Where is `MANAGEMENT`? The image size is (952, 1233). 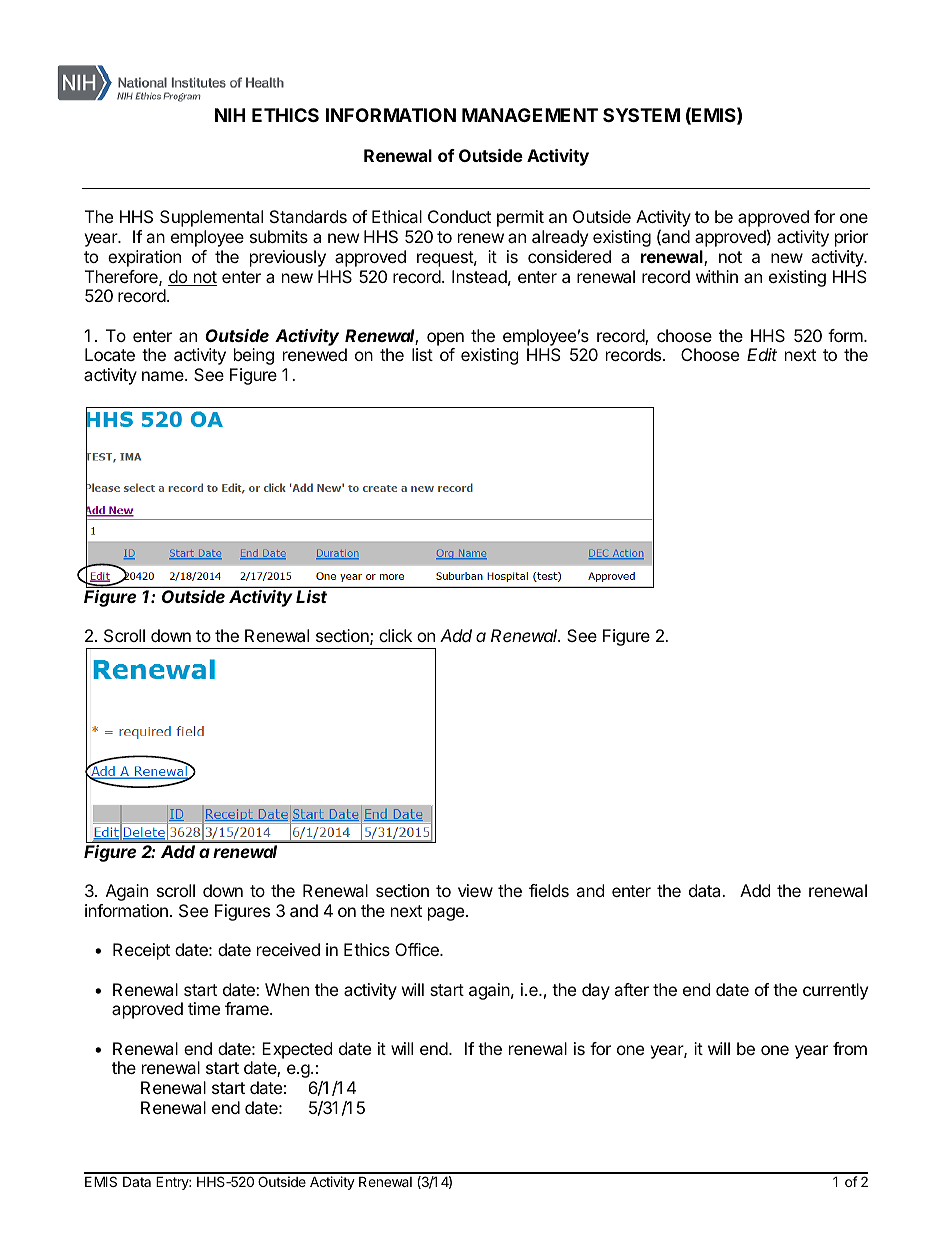
MANAGEMENT is located at coordinates (530, 115).
